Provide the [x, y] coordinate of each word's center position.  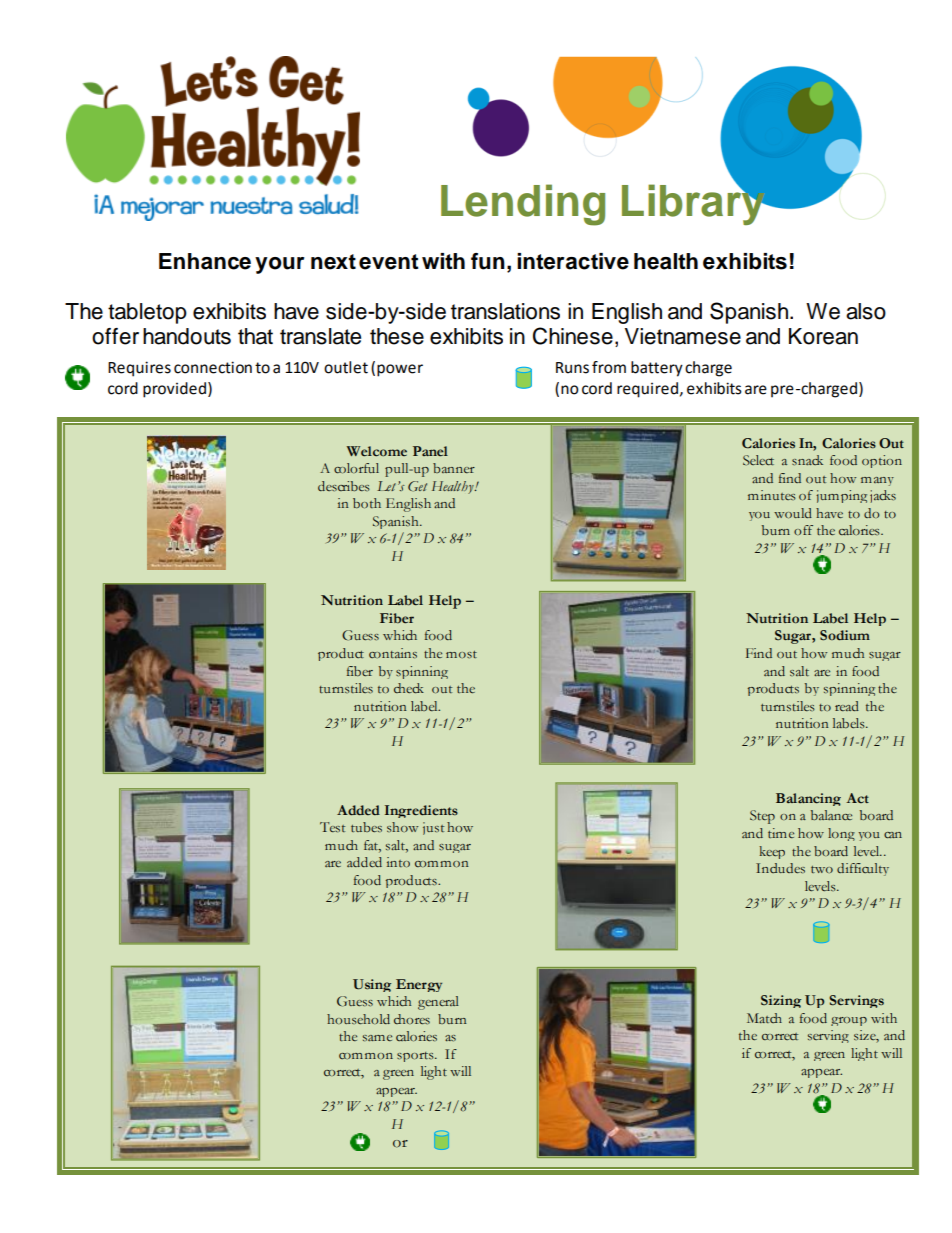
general [438, 1003]
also [866, 311]
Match [764, 1018]
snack [807, 460]
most [461, 654]
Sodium [845, 635]
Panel [430, 451]
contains [393, 653]
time [781, 833]
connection [213, 367]
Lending [523, 205]
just [433, 828]
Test [332, 827]
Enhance [205, 261]
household [358, 1019]
